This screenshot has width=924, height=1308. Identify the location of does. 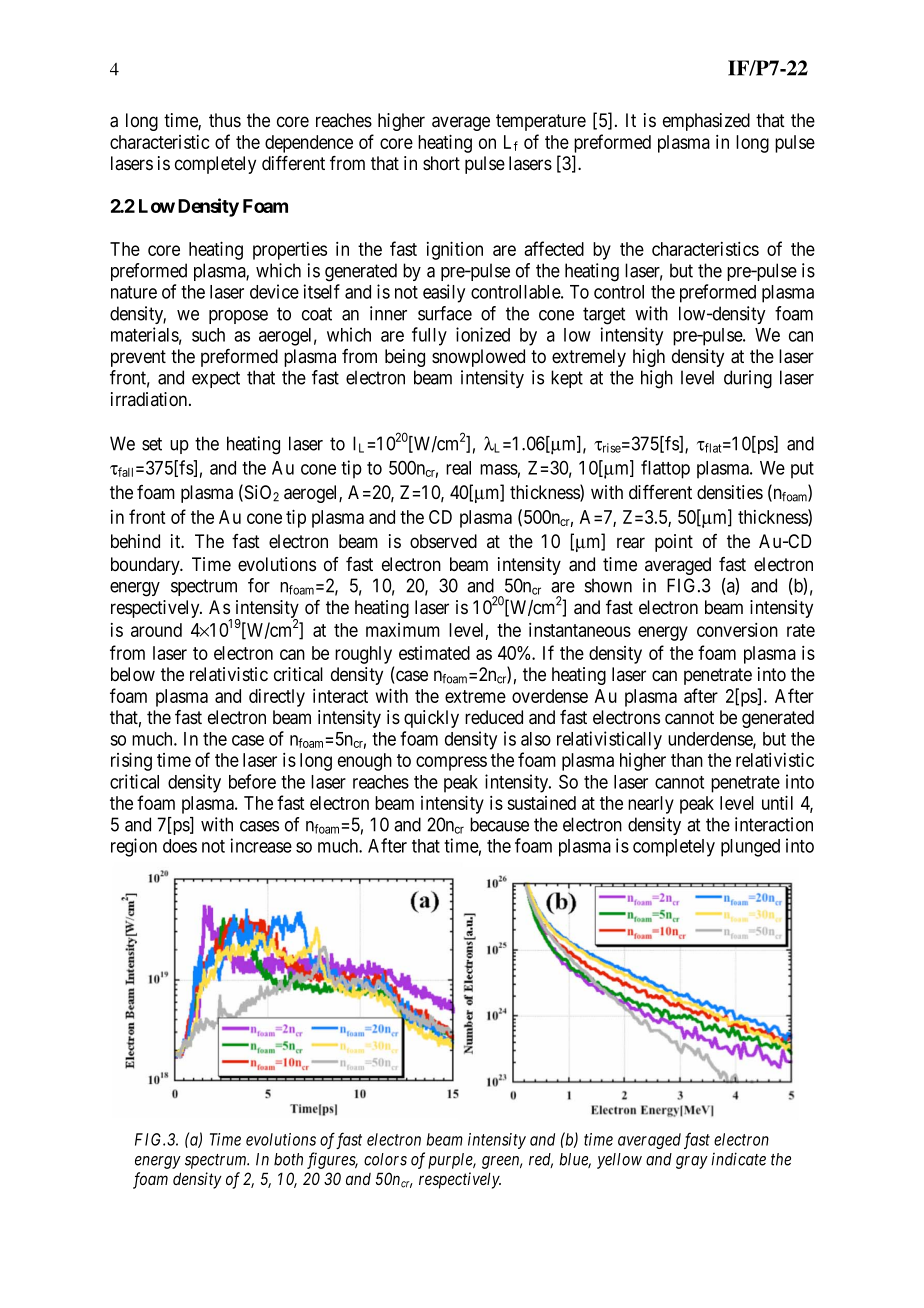
(180, 846).
